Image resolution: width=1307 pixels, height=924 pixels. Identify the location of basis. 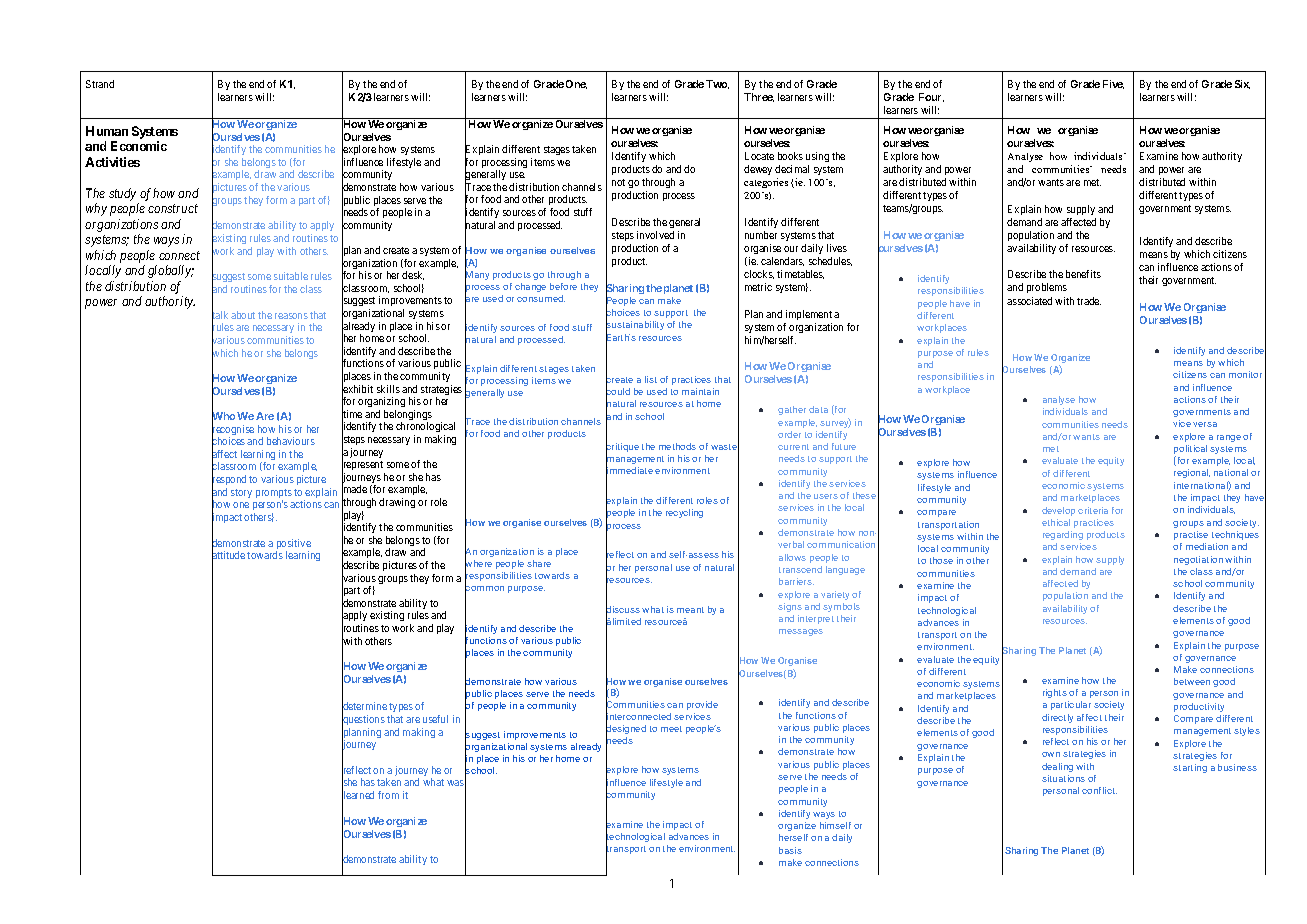
(790, 850).
